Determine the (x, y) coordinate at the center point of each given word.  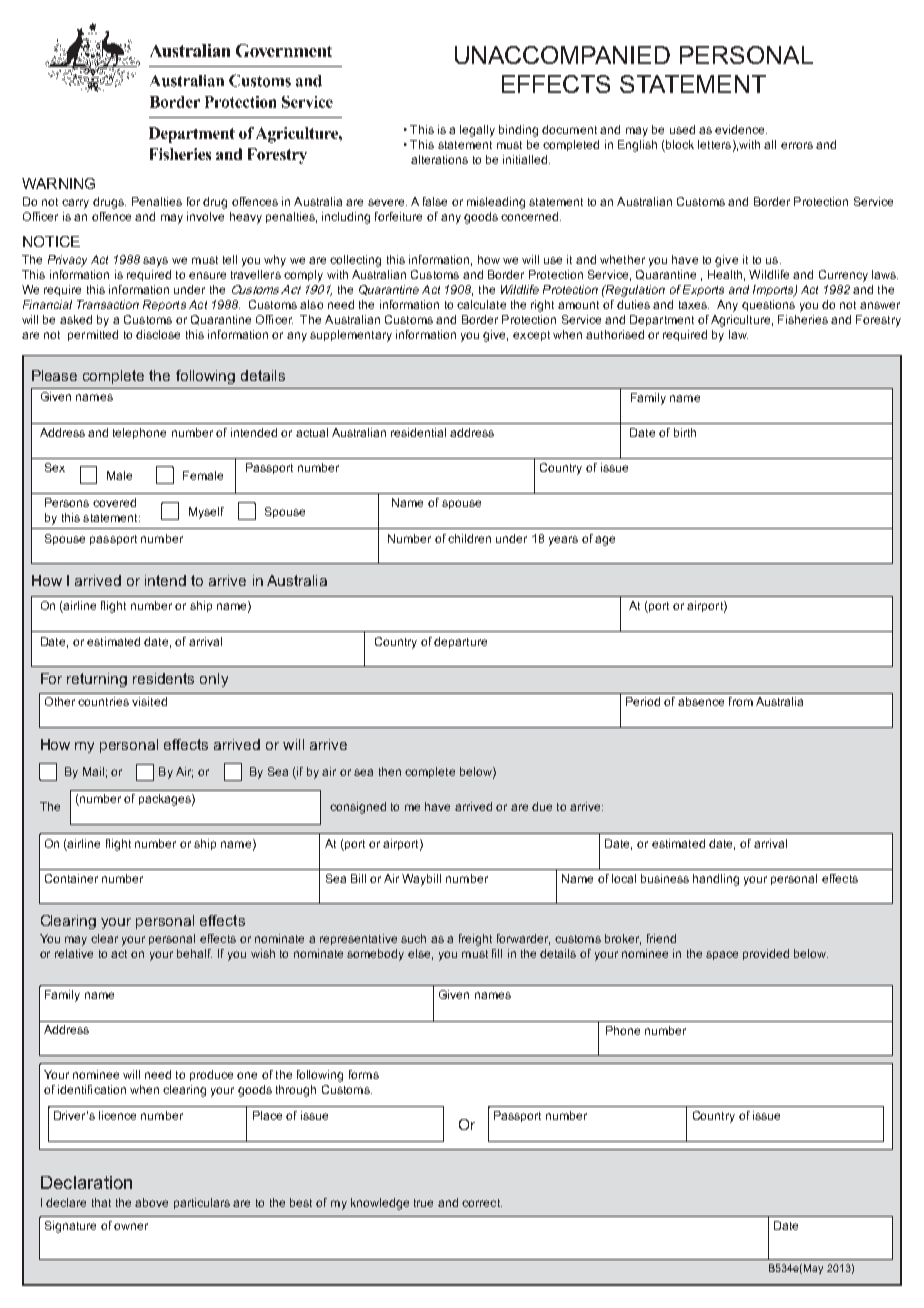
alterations (439, 159)
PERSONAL (746, 55)
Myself (206, 513)
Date (786, 1225)
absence (701, 701)
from (741, 701)
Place (267, 1115)
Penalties (157, 201)
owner (131, 1226)
